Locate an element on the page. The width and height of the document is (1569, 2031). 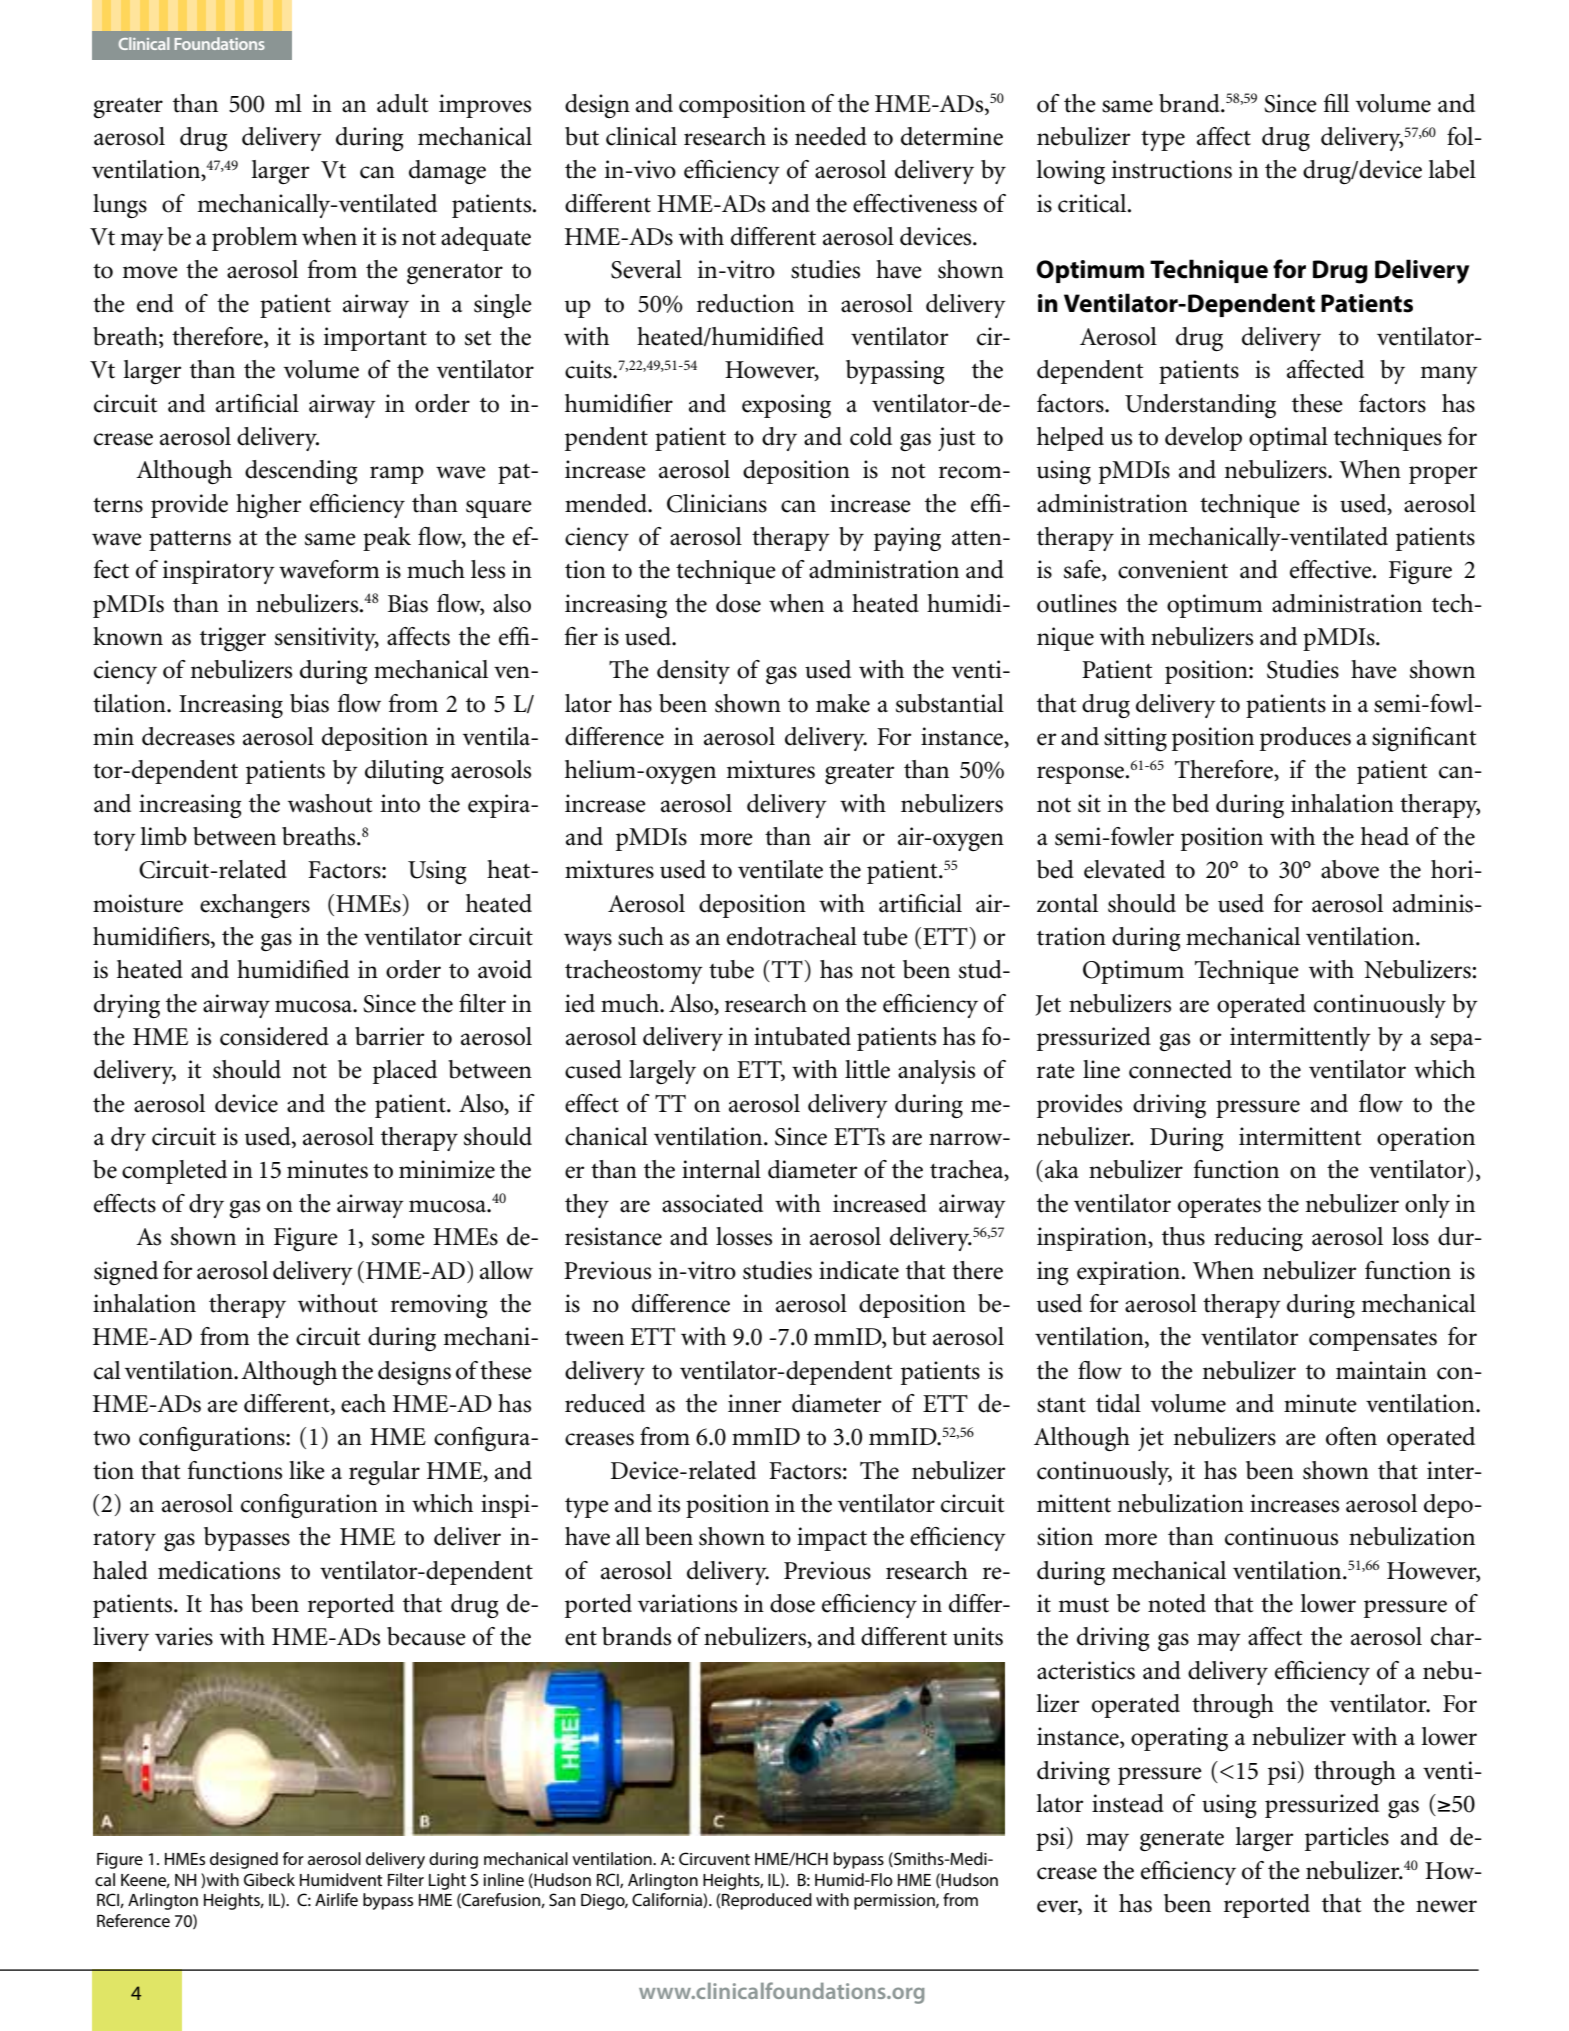
problem is located at coordinates (255, 239).
